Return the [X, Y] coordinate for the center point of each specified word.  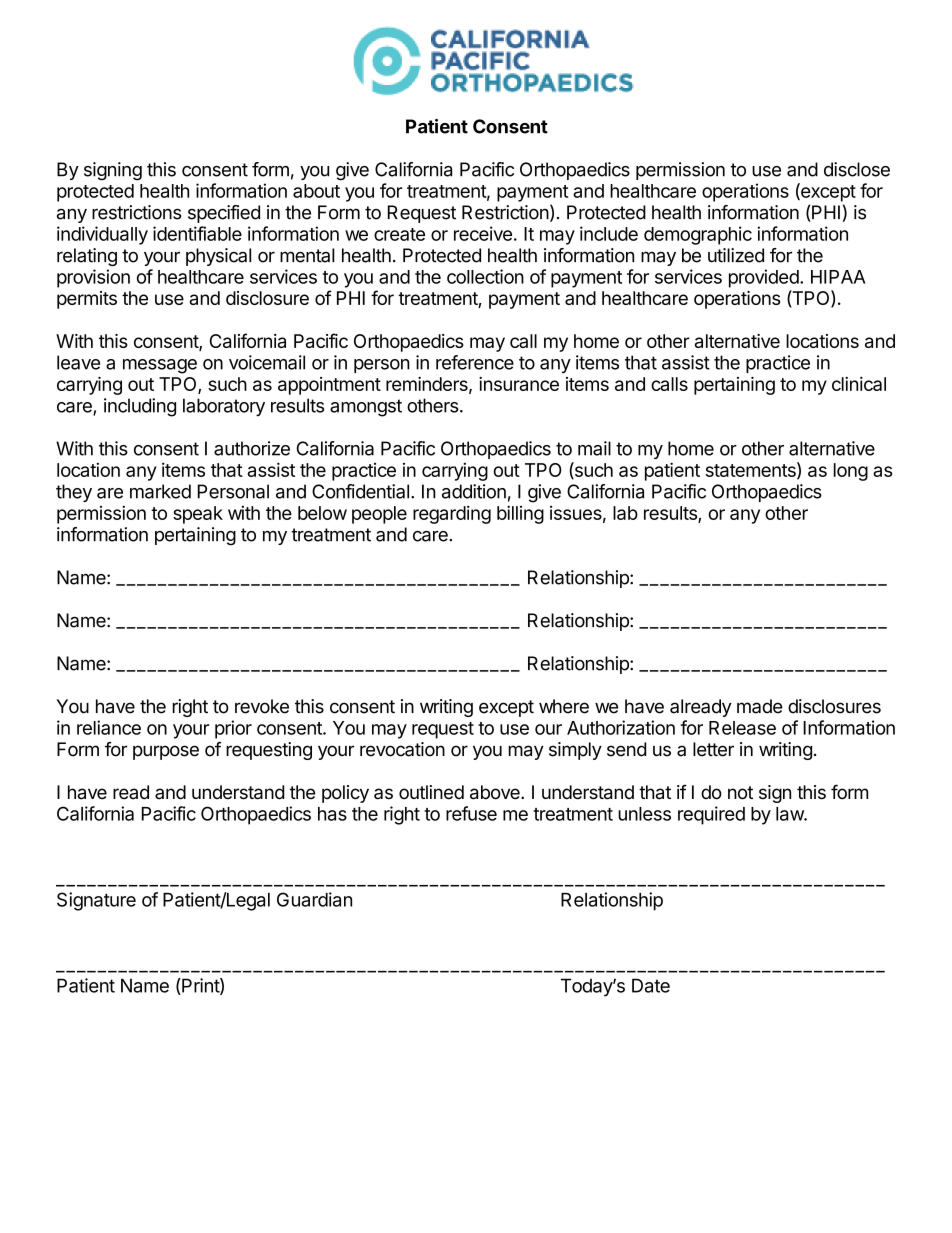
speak [198, 515]
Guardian [314, 899]
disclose [857, 169]
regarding [452, 514]
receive [483, 233]
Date [651, 985]
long [851, 472]
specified [224, 214]
